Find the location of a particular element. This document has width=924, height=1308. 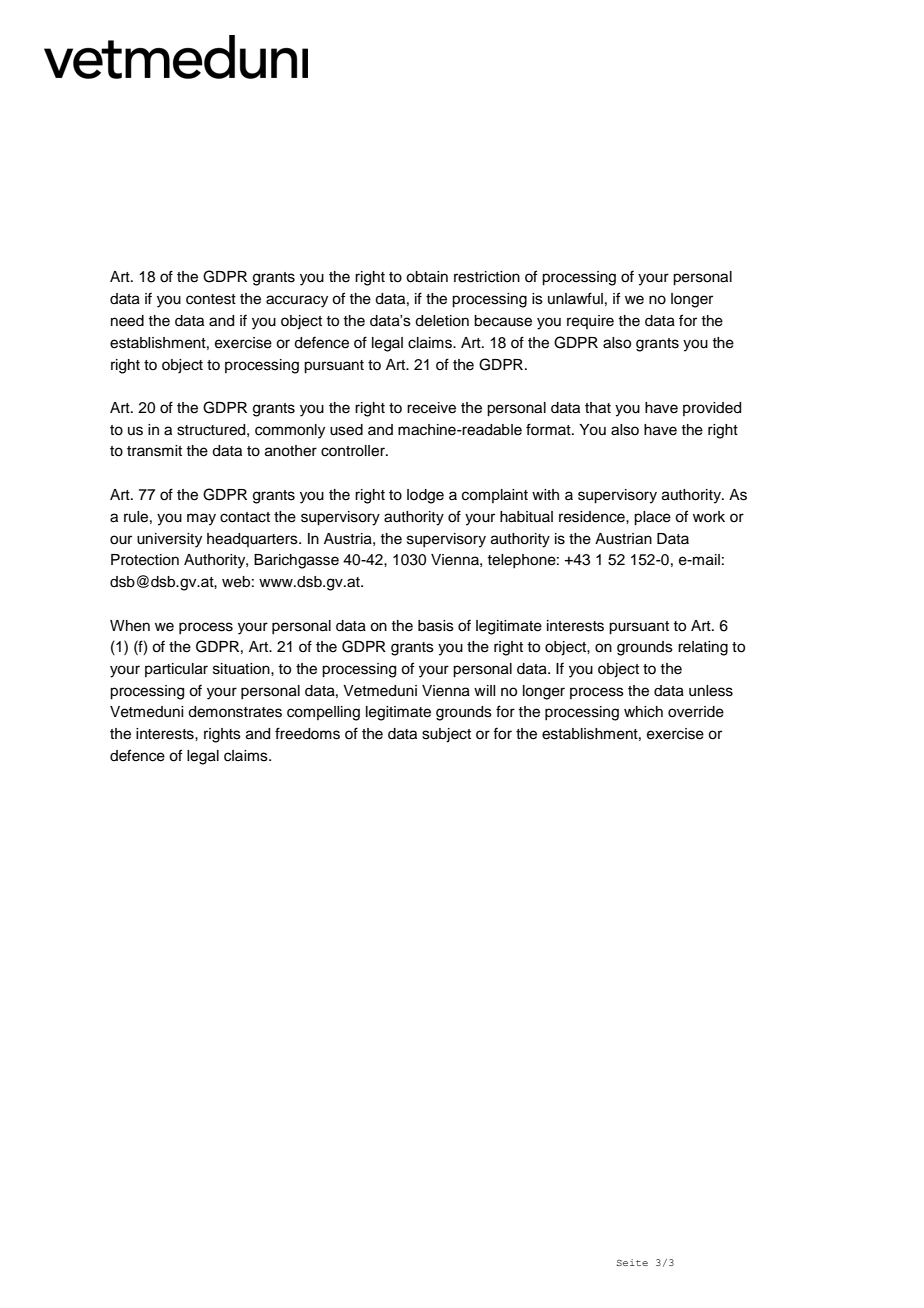

subject is located at coordinates (446, 735).
